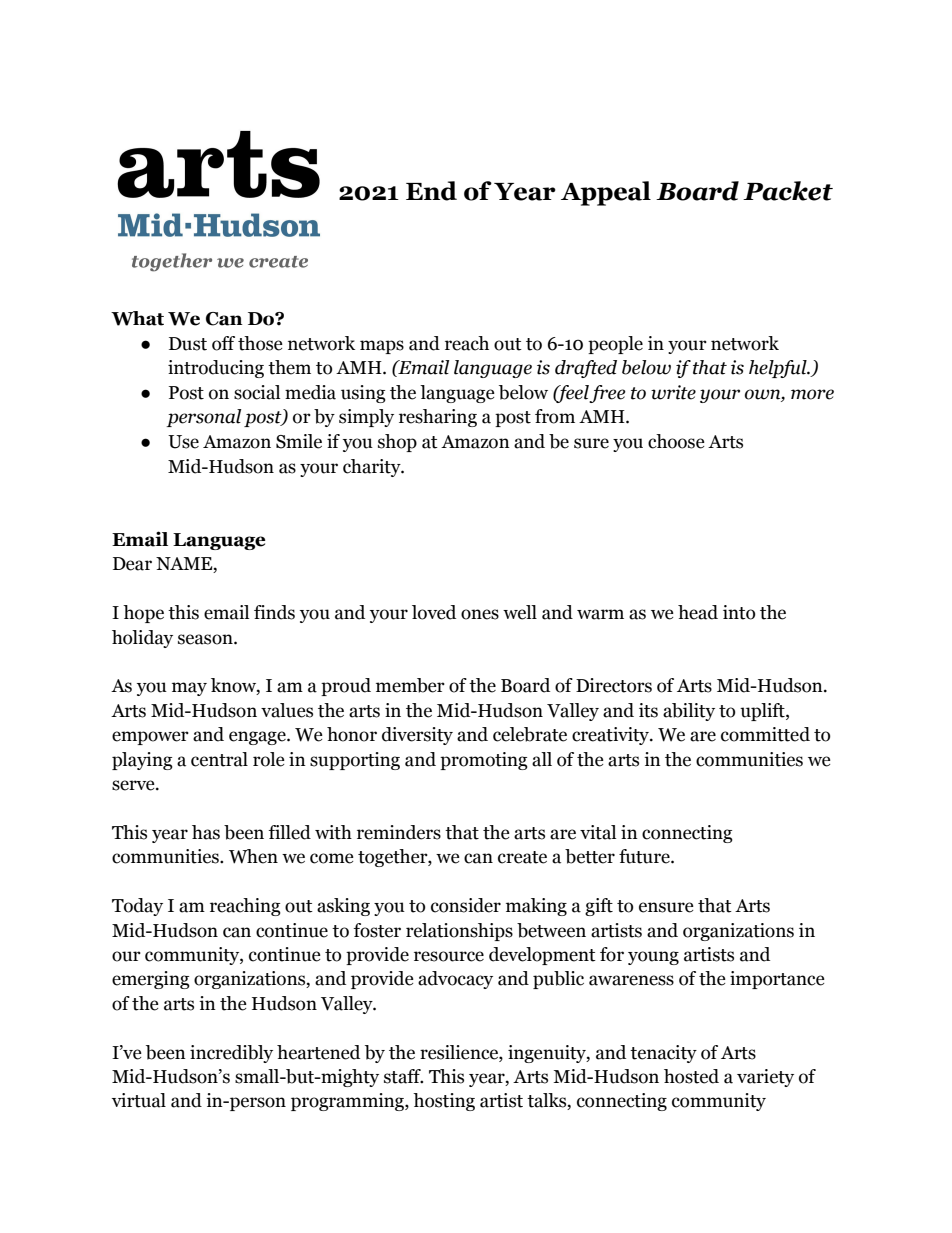 Image resolution: width=952 pixels, height=1233 pixels. I want to click on hosting, so click(444, 1102).
